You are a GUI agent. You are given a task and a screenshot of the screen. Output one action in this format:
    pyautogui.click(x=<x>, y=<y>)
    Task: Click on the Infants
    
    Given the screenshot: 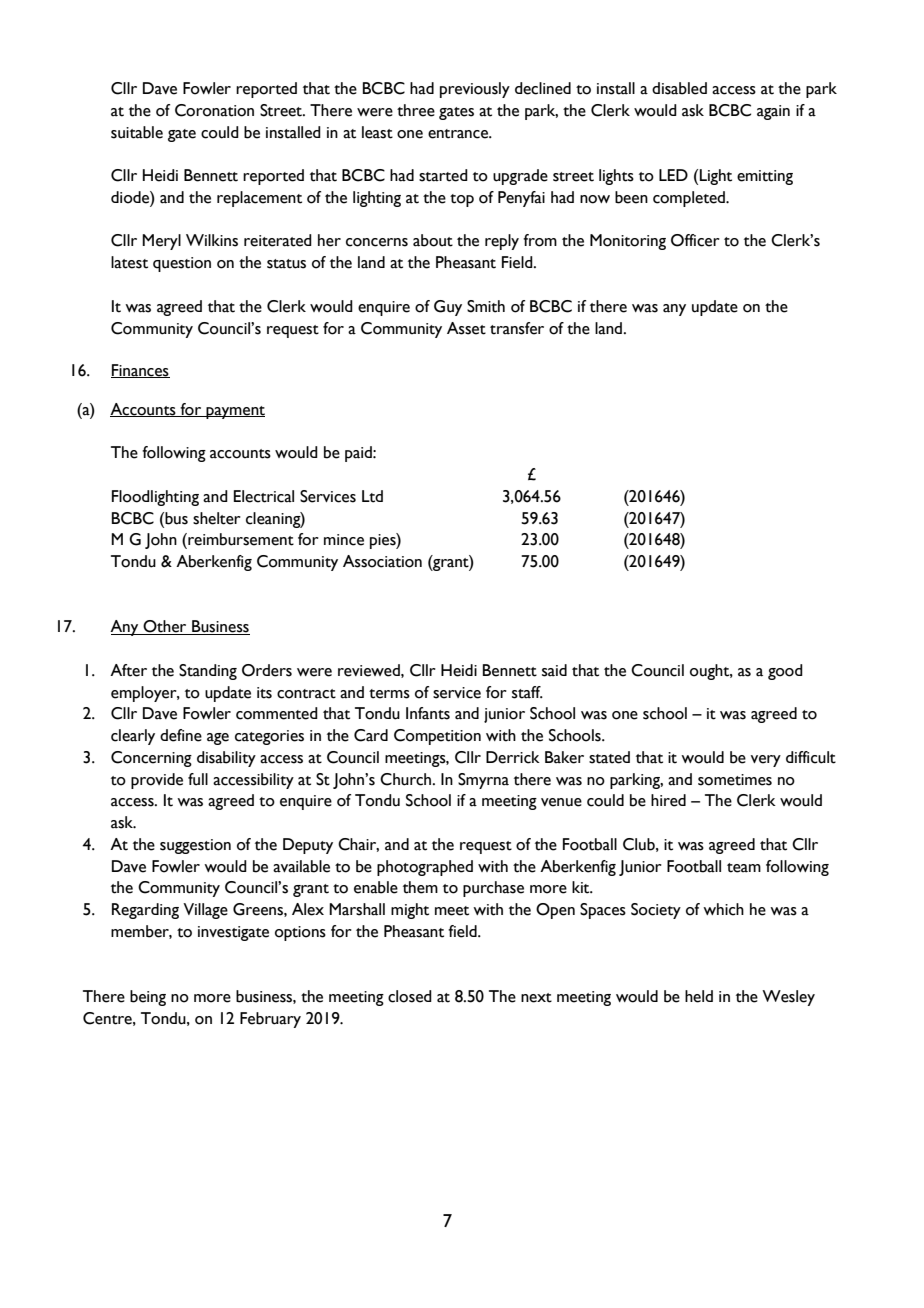 What is the action you would take?
    pyautogui.click(x=428, y=713)
